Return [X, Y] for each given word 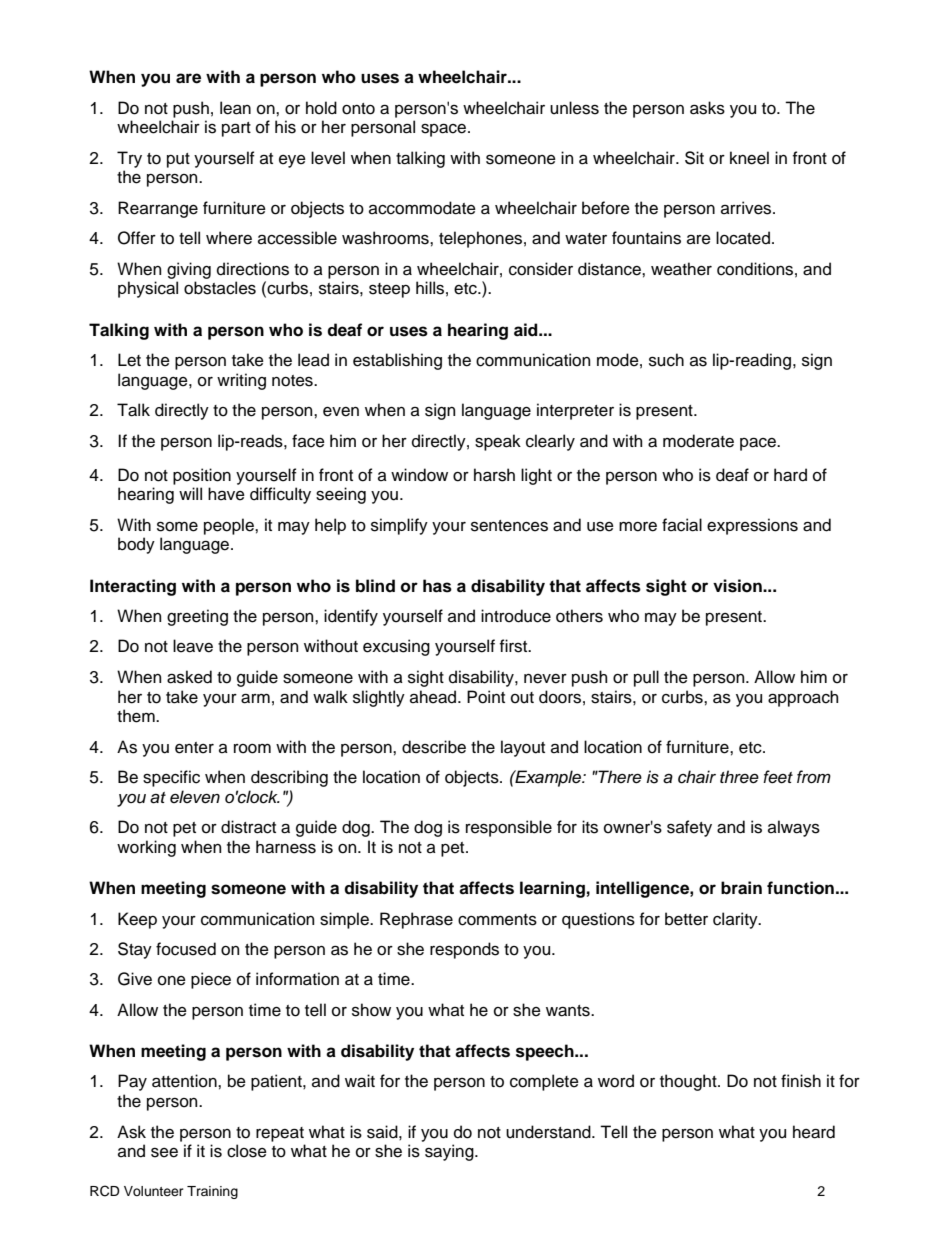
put [178, 160]
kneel [749, 158]
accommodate [422, 208]
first [515, 646]
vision [738, 586]
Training [212, 1192]
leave [193, 646]
